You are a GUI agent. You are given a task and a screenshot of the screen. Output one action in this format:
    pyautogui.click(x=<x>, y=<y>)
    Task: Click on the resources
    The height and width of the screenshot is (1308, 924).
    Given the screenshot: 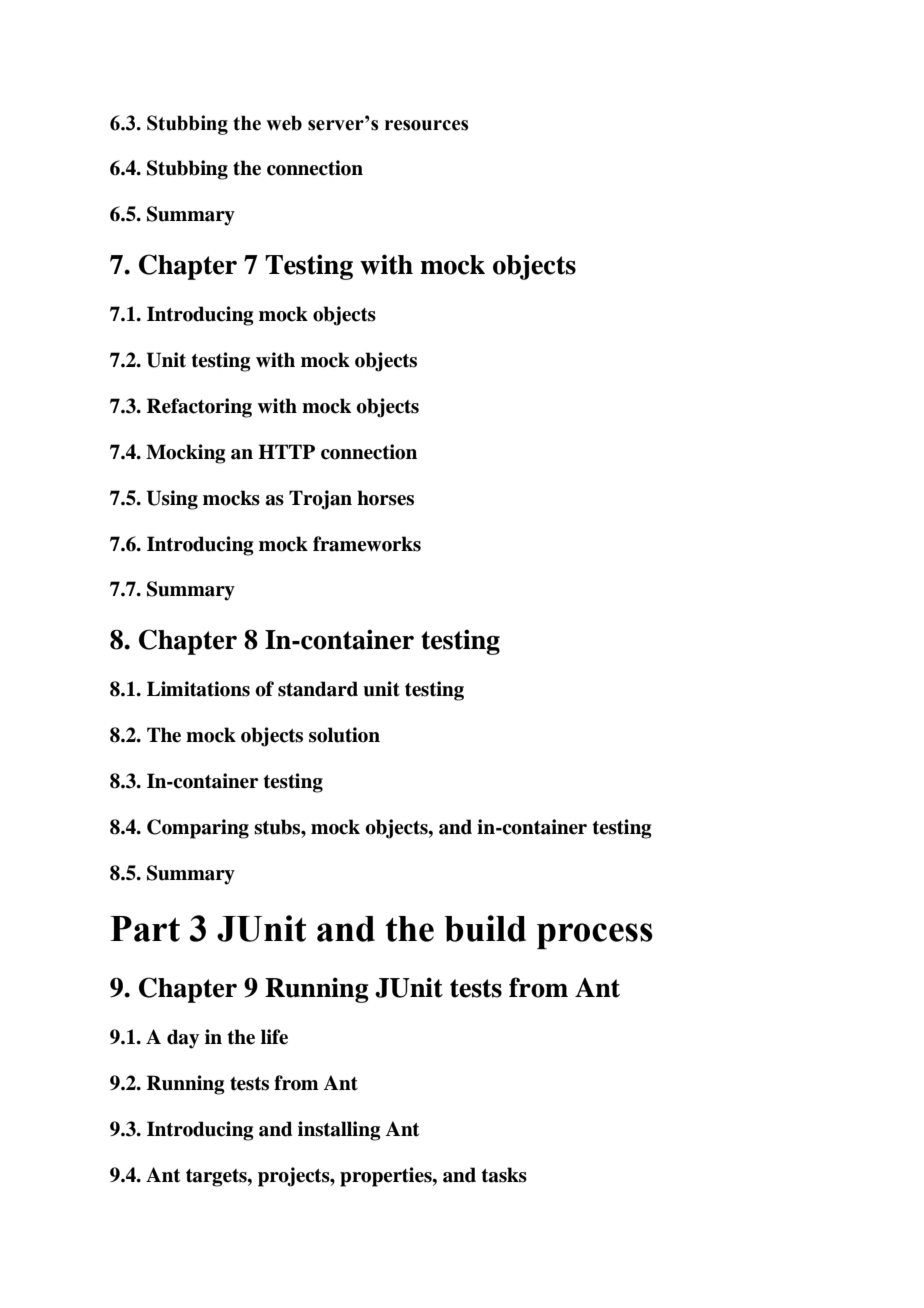 What is the action you would take?
    pyautogui.click(x=426, y=125)
